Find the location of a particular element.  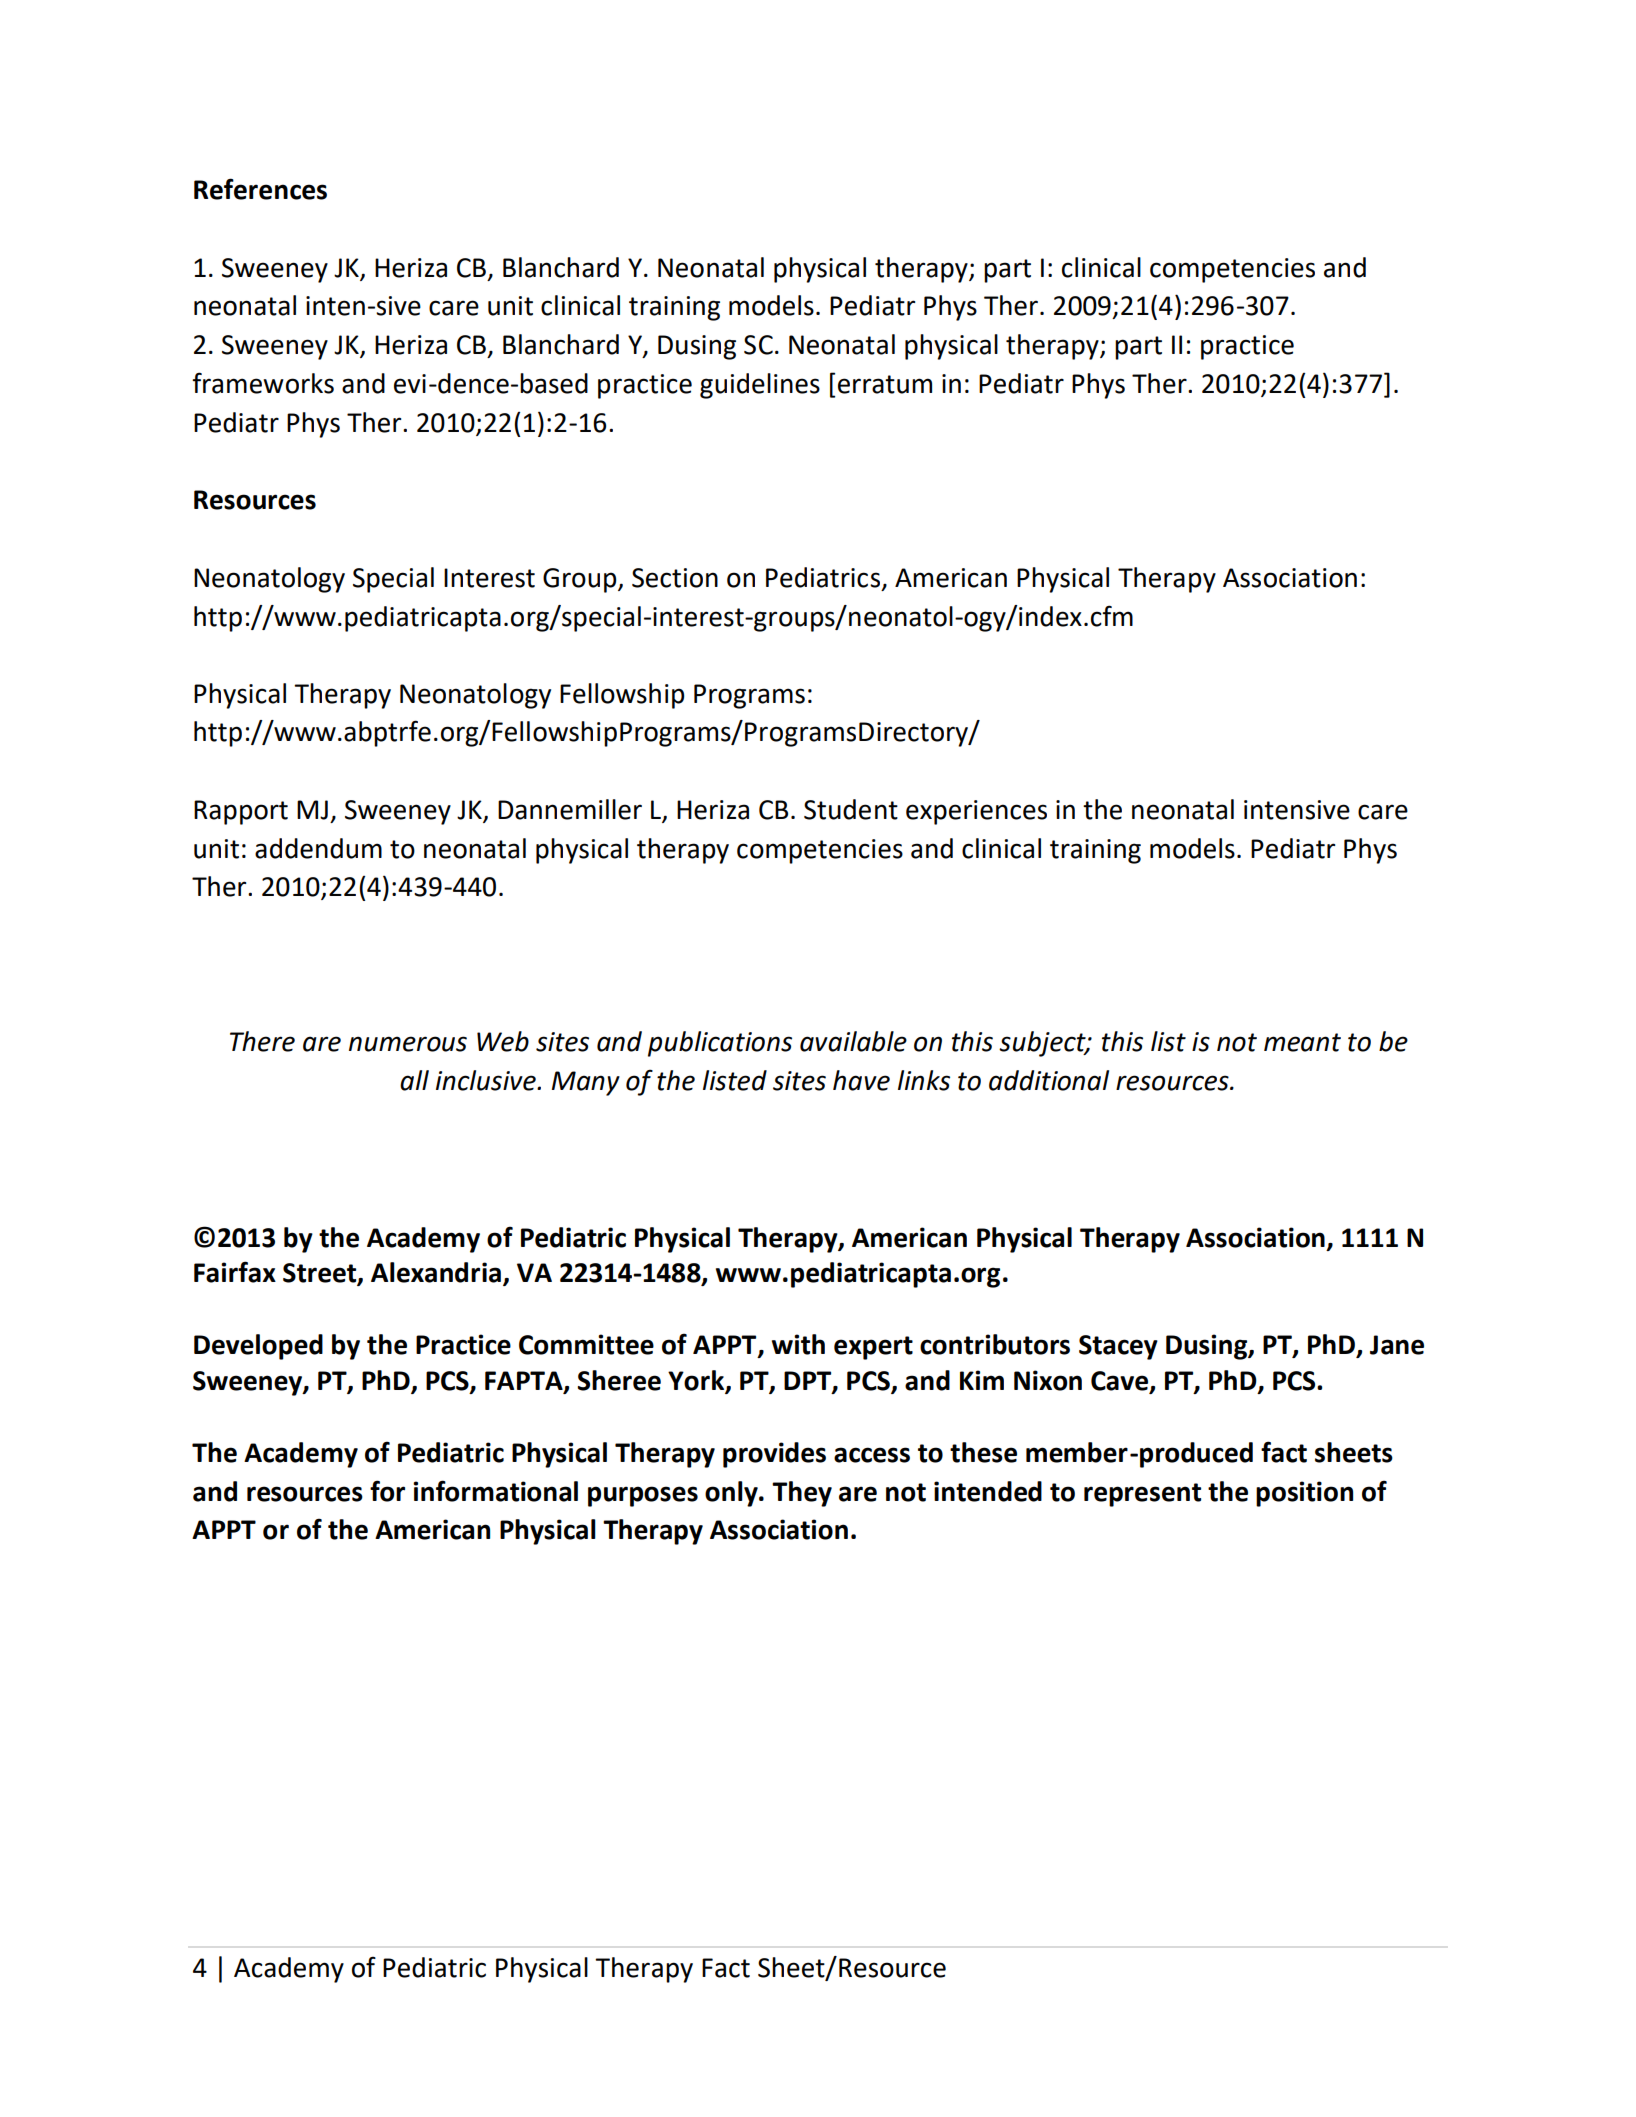

addendum is located at coordinates (318, 848).
